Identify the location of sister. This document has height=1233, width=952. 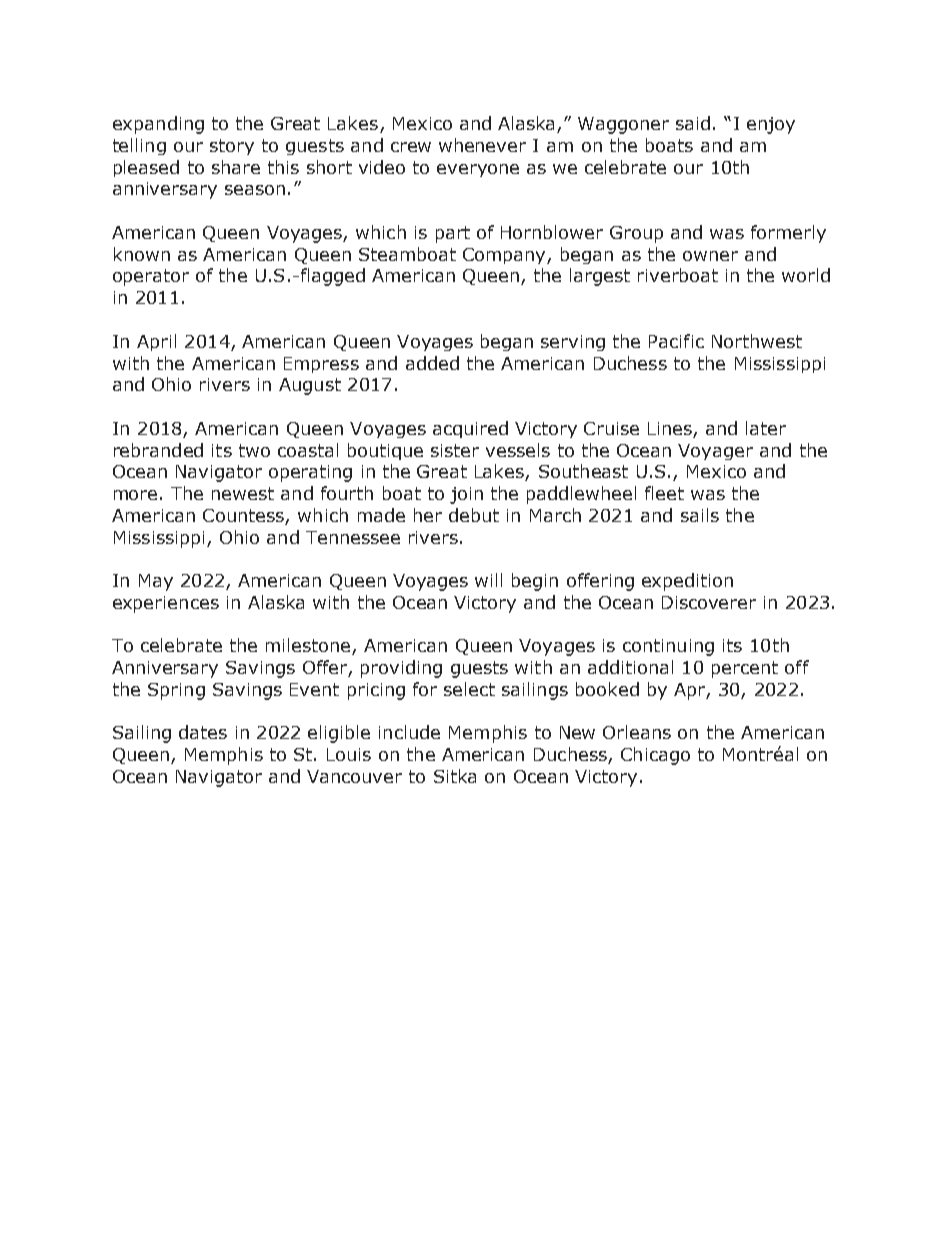
(455, 450).
